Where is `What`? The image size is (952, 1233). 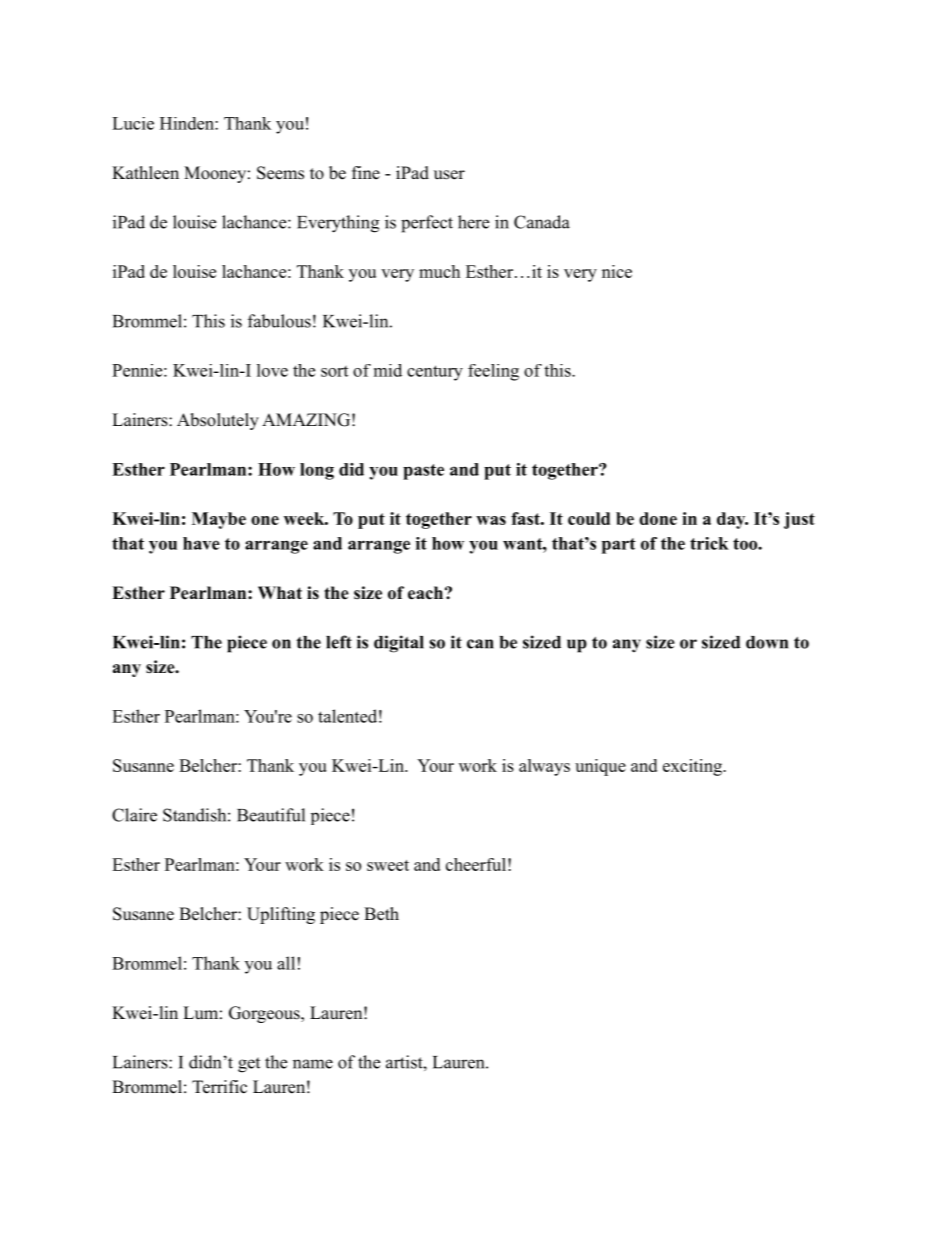
What is located at coordinates (280, 592).
